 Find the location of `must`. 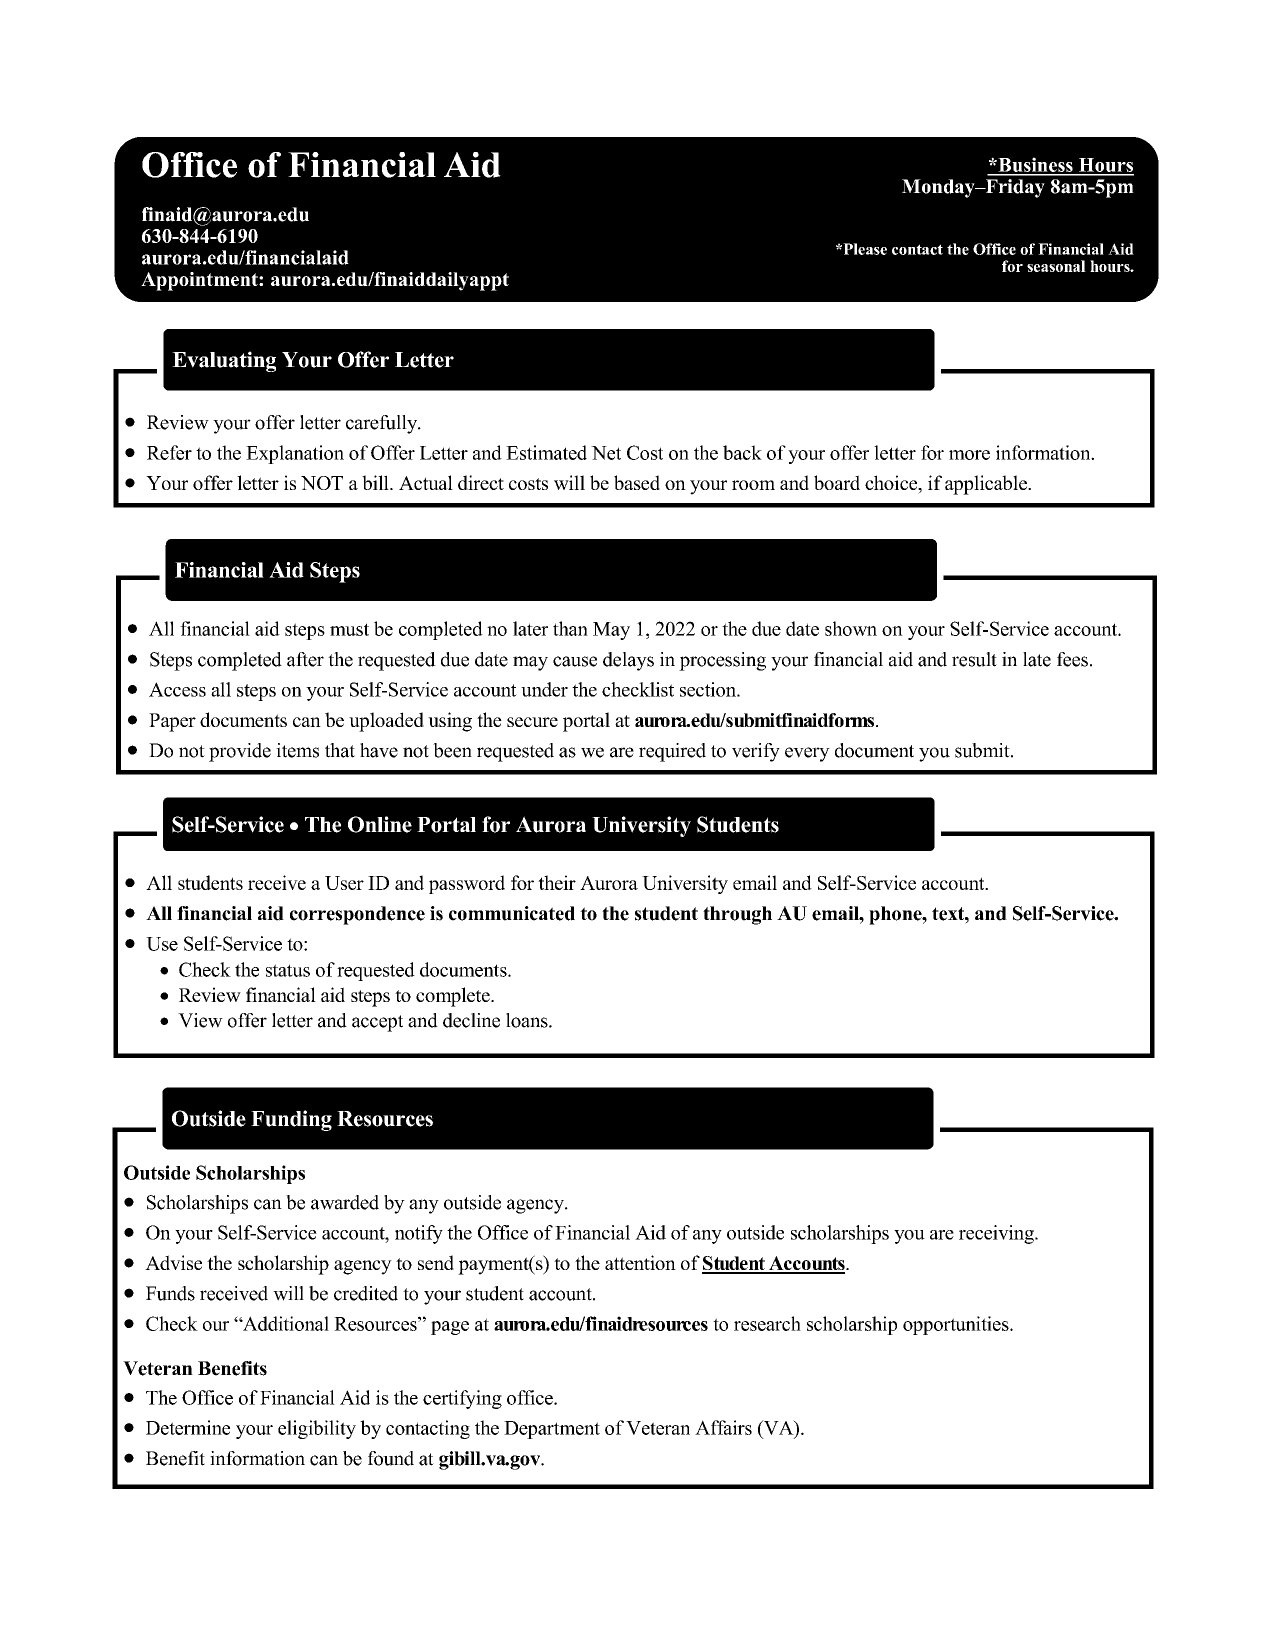

must is located at coordinates (349, 629).
